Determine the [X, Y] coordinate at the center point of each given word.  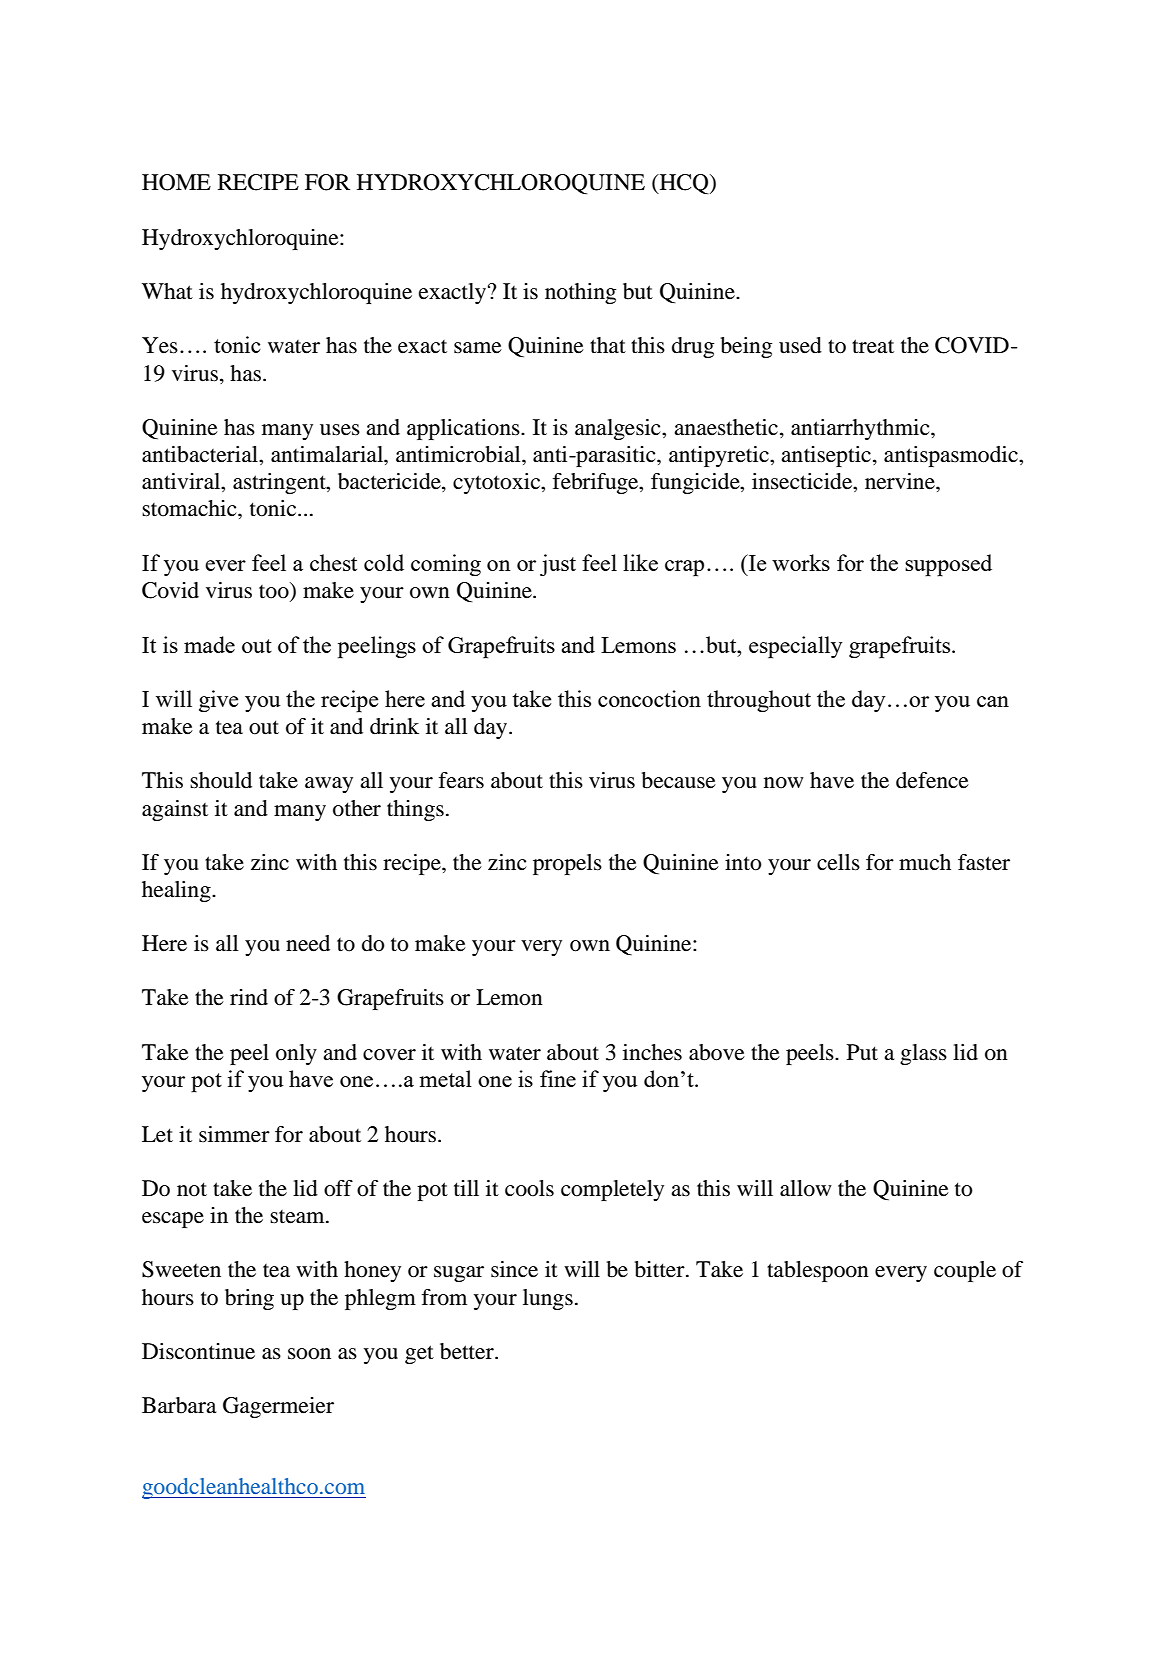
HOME [176, 182]
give [218, 701]
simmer [234, 1134]
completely [612, 1190]
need [308, 943]
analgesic [619, 429]
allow [806, 1188]
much [925, 862]
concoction [649, 698]
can [993, 701]
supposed [948, 565]
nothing [580, 293]
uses [340, 430]
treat [873, 346]
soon [309, 1354]
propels [567, 864]
